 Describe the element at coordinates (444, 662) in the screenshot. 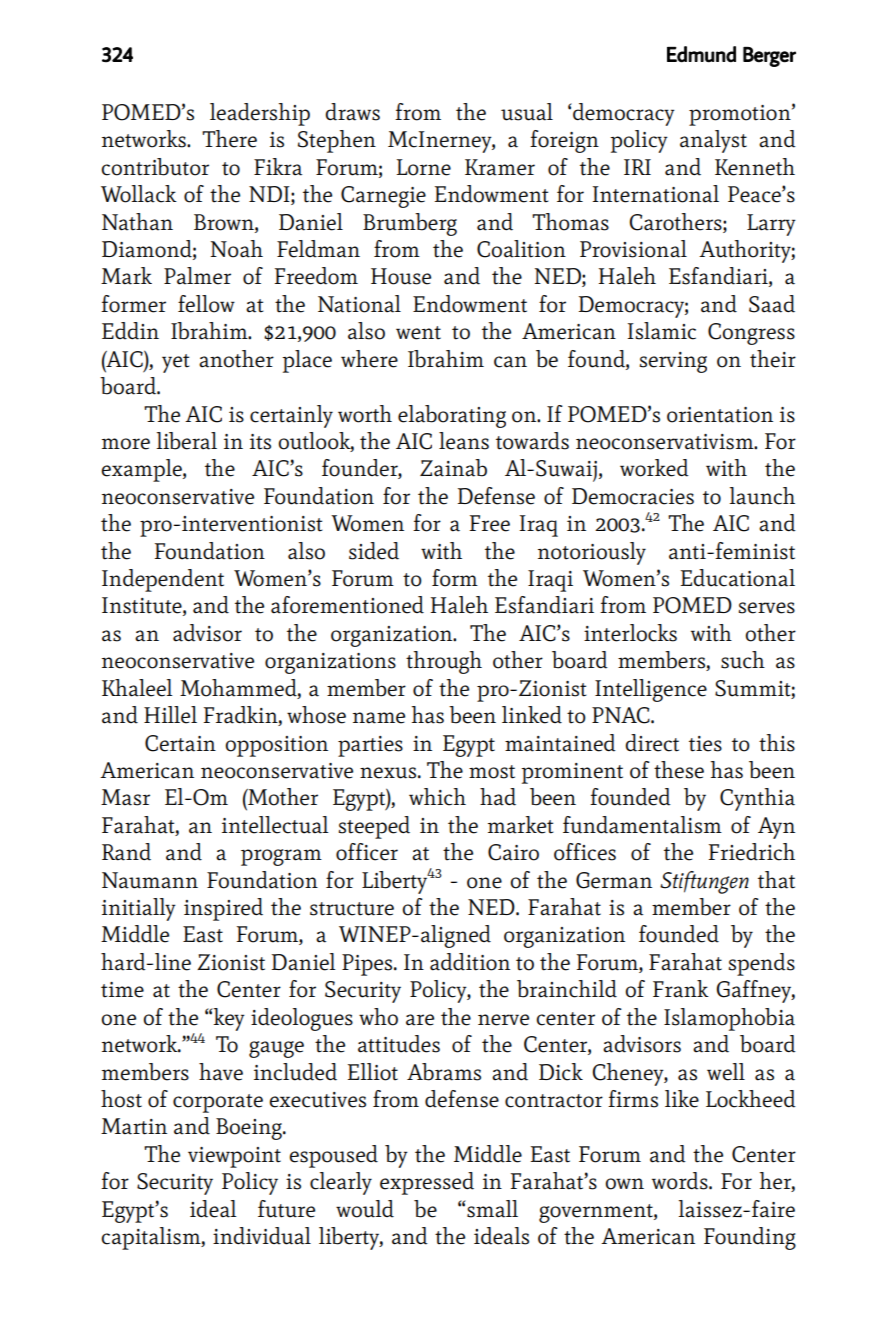

I see `through` at that location.
